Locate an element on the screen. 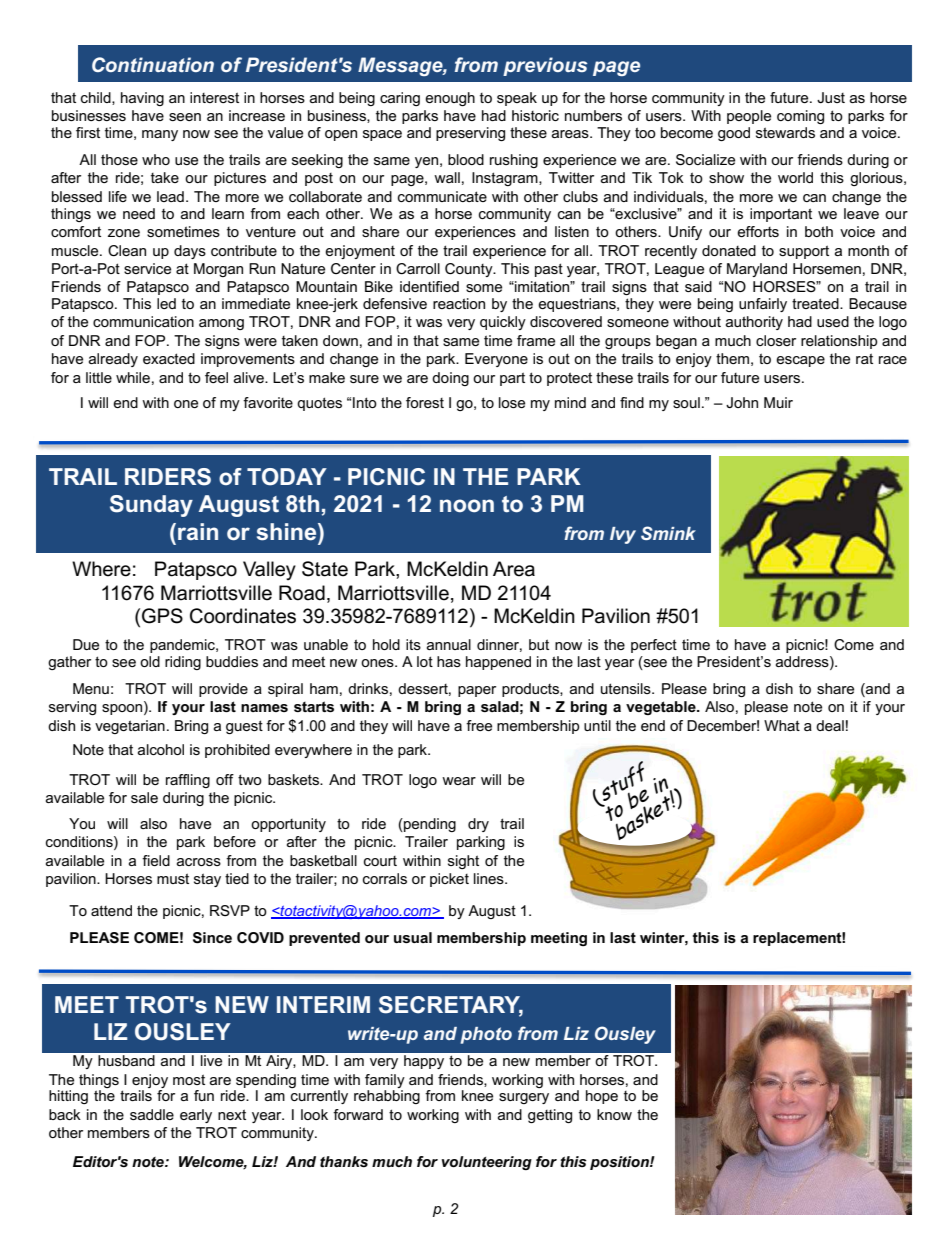  led is located at coordinates (166, 303).
